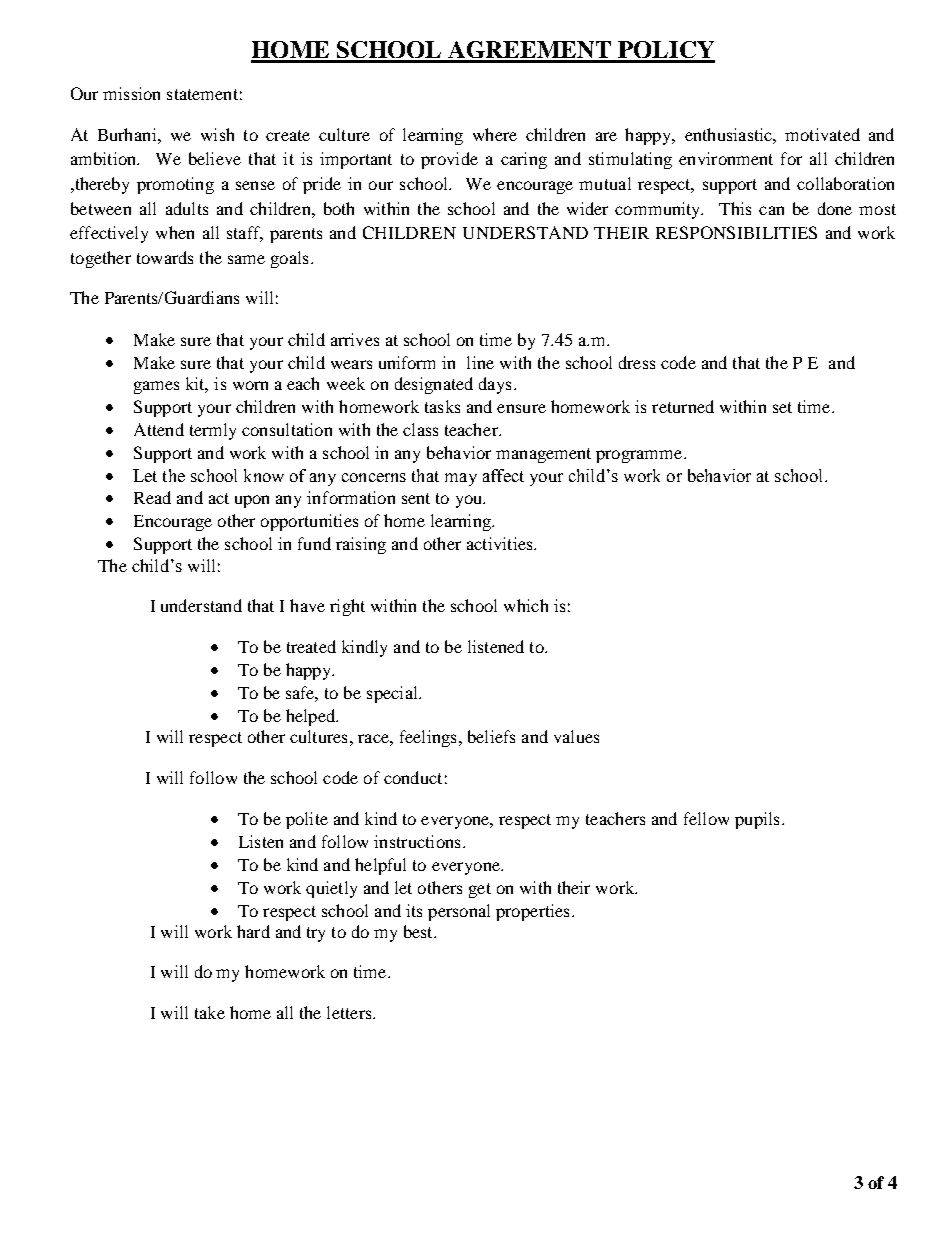 Image resolution: width=952 pixels, height=1233 pixels. What do you see at coordinates (757, 820) in the document?
I see `pupils` at bounding box center [757, 820].
